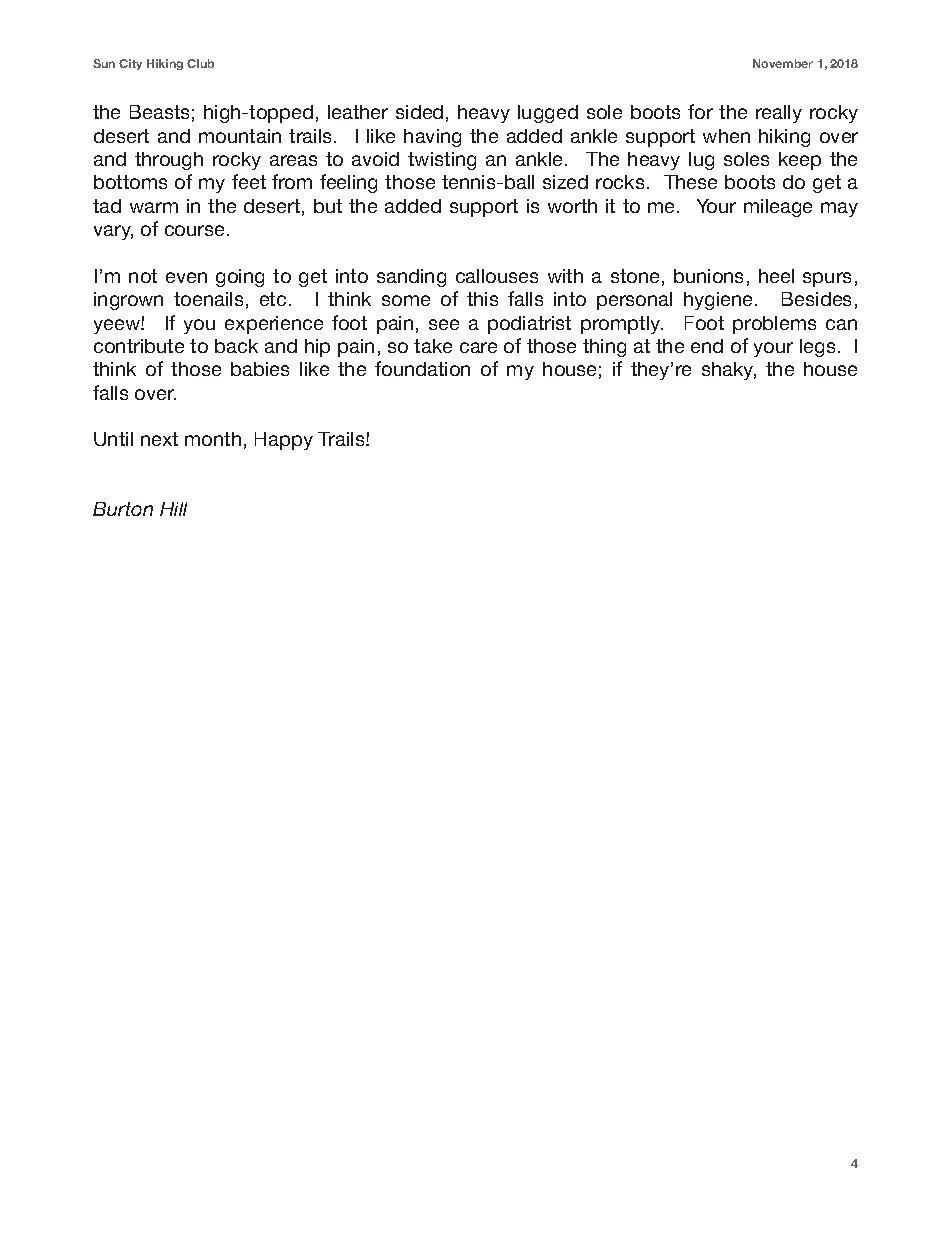  Describe the element at coordinates (817, 348) in the screenshot. I see `legs` at that location.
